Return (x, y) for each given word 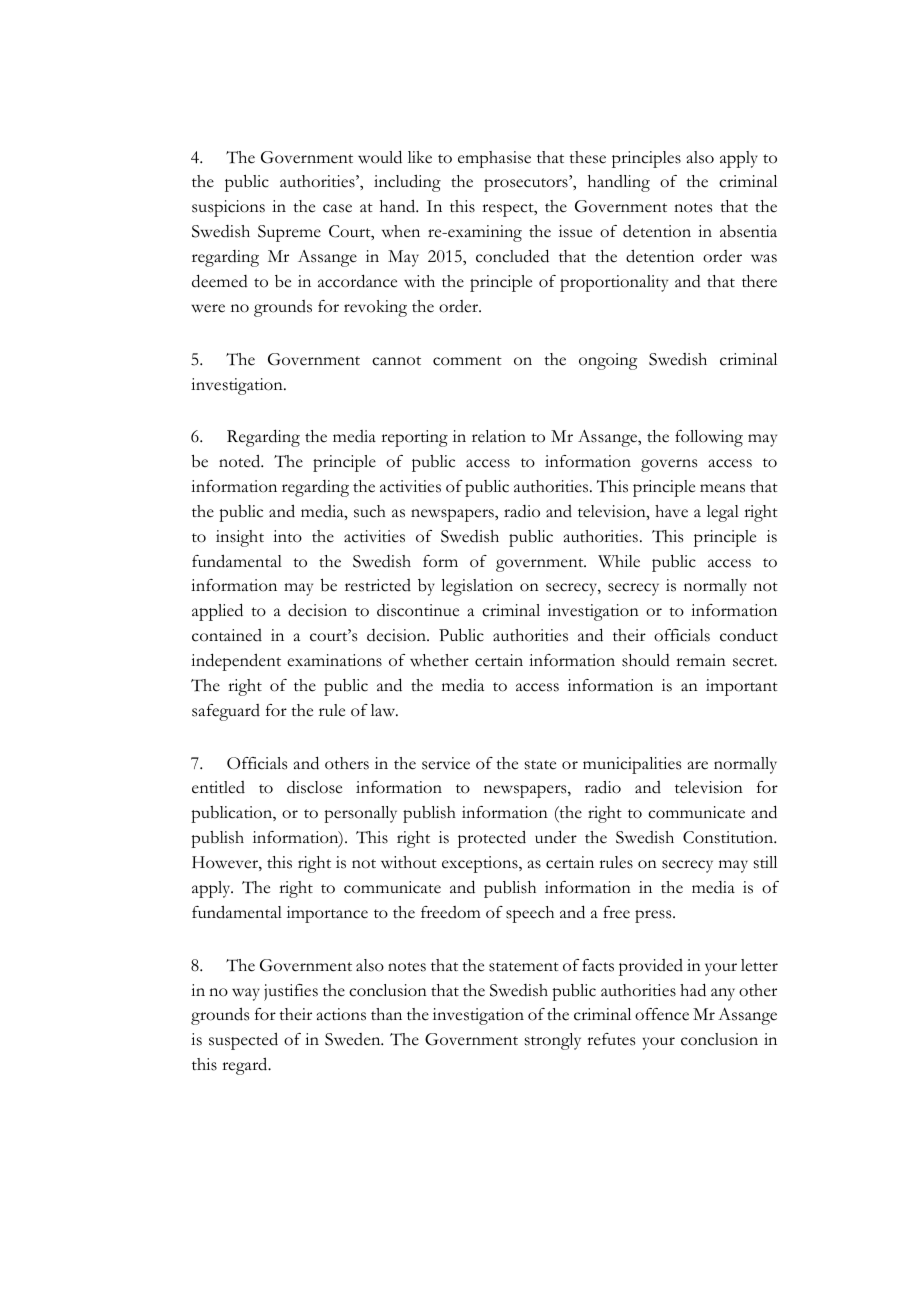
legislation (477, 587)
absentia (748, 231)
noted (241, 461)
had (693, 990)
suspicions (228, 208)
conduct (749, 635)
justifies (291, 992)
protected (492, 839)
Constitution (729, 837)
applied (217, 612)
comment (467, 361)
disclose (314, 787)
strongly (553, 1041)
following (709, 438)
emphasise (494, 159)
